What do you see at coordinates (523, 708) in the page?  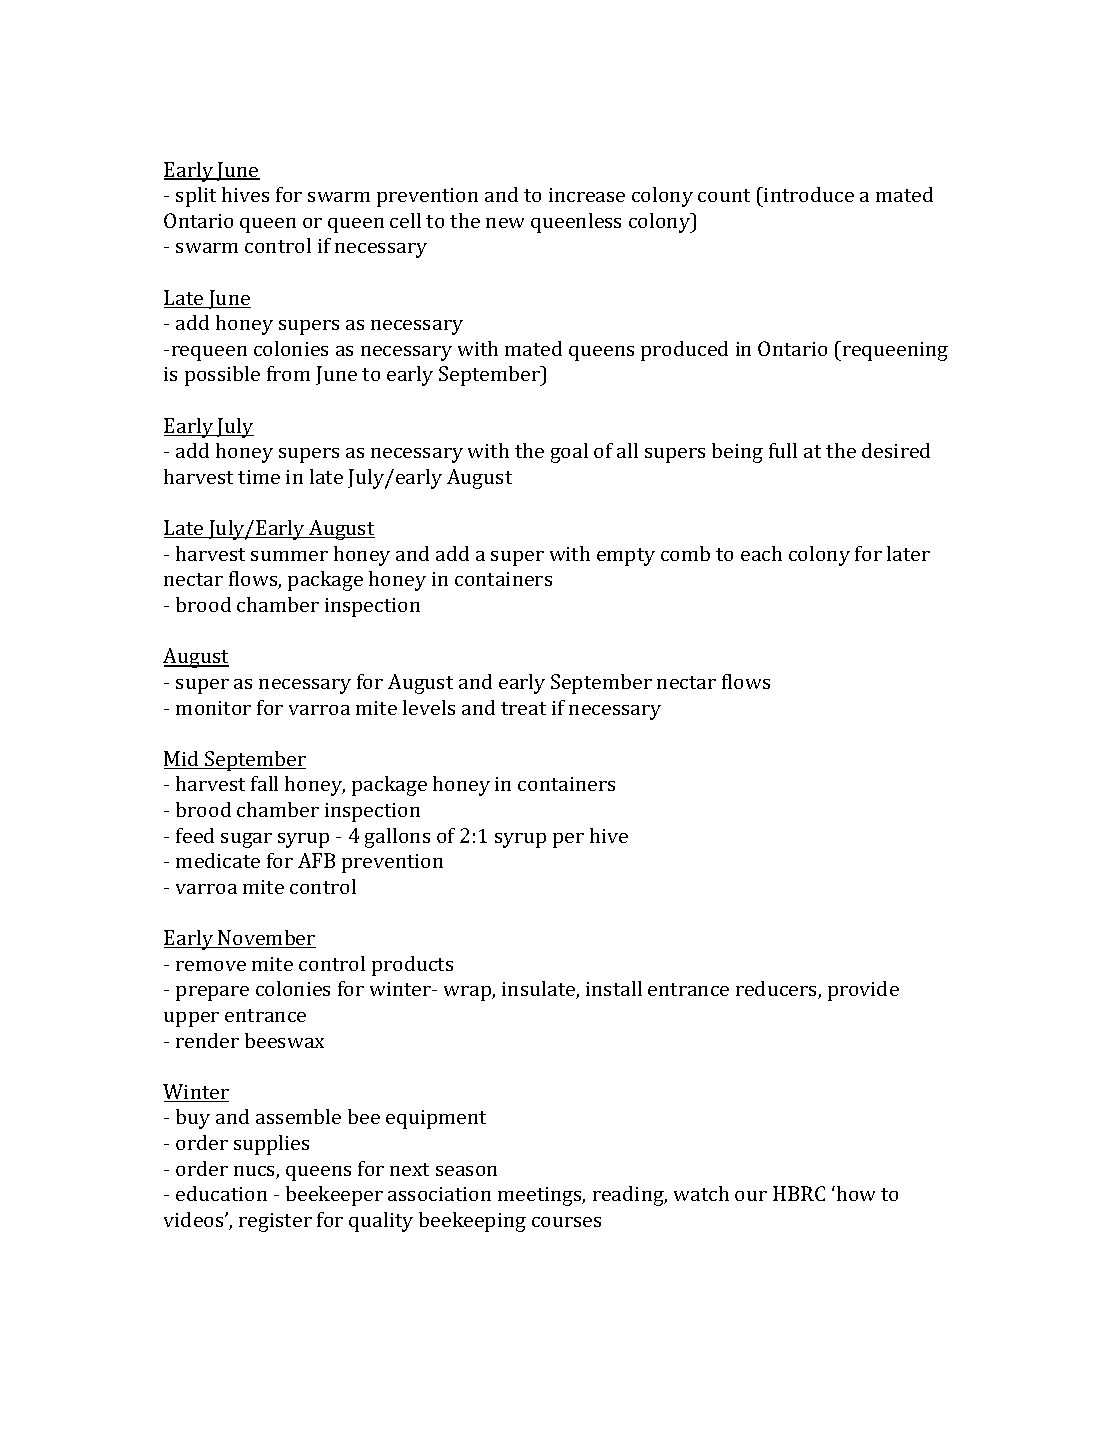 I see `treat` at bounding box center [523, 708].
